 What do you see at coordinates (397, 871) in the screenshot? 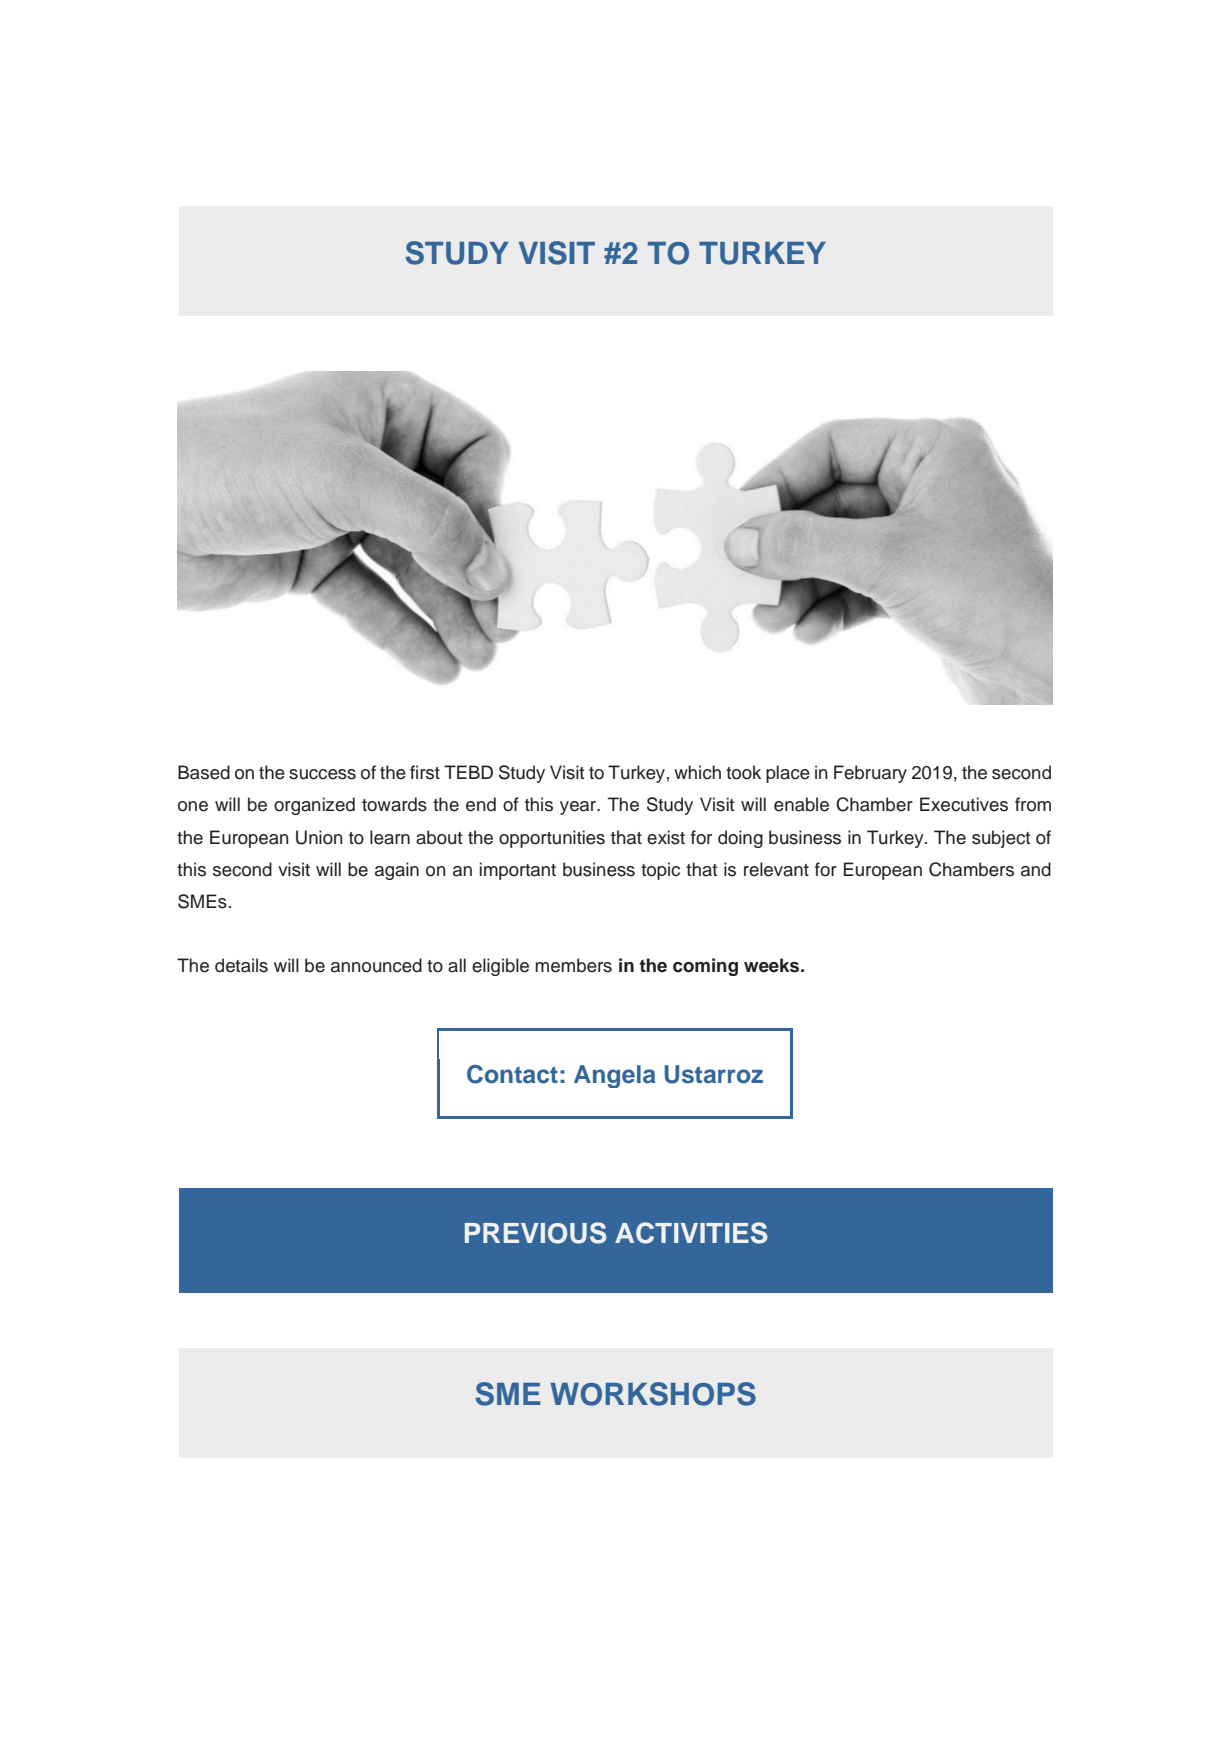
I see `again` at bounding box center [397, 871].
